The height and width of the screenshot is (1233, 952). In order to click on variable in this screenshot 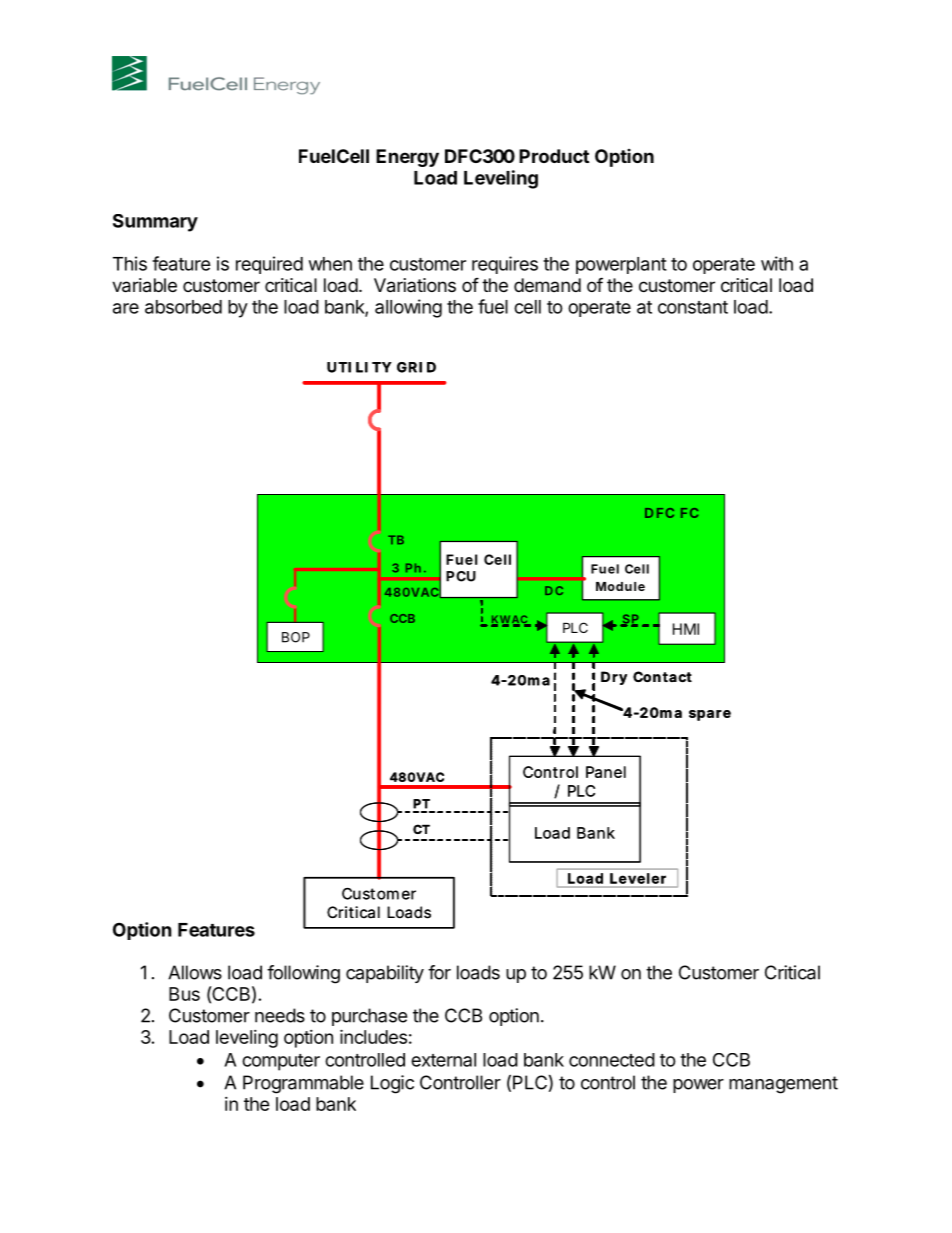, I will do `click(144, 285)`.
